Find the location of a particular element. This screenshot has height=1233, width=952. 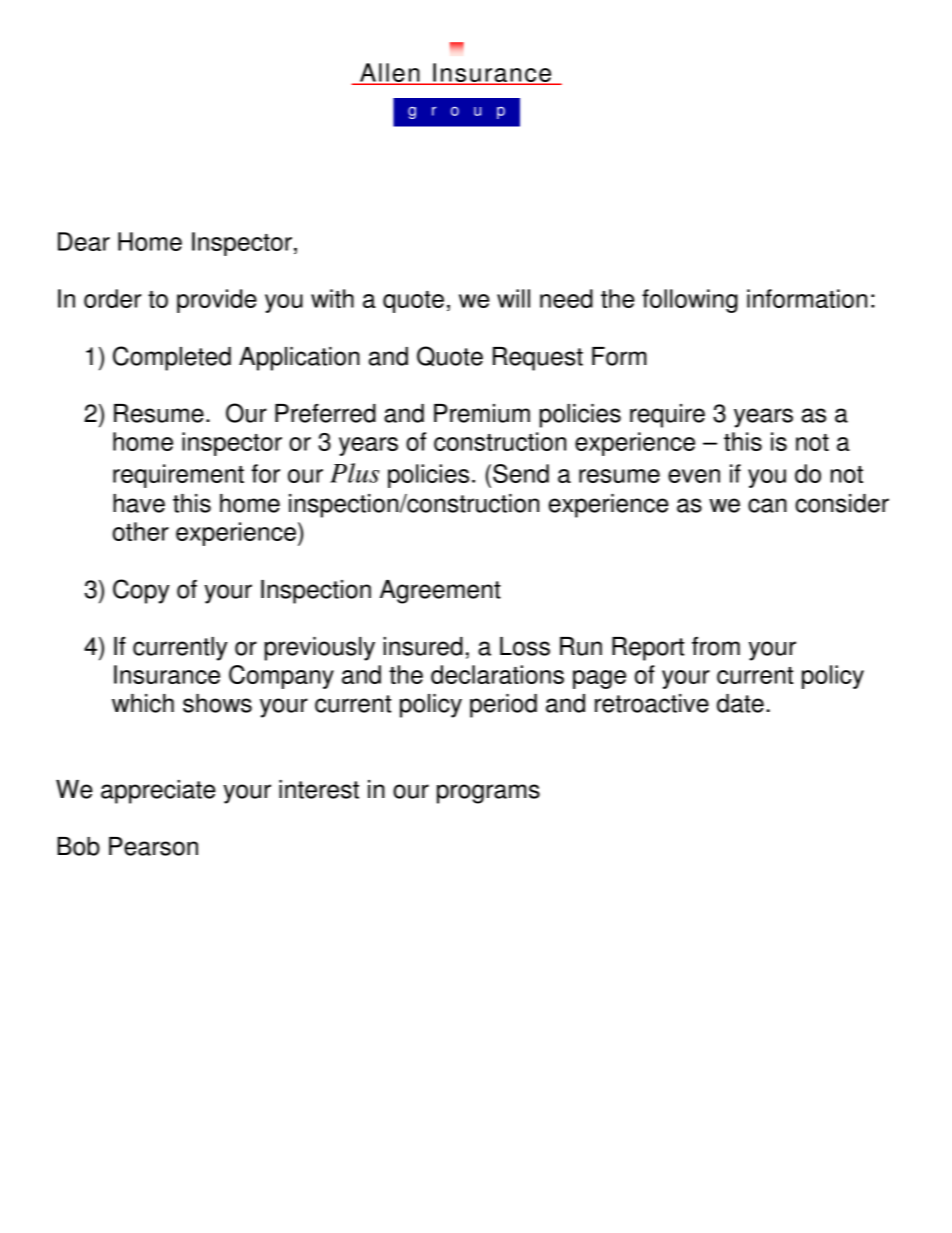

Copy is located at coordinates (141, 591).
